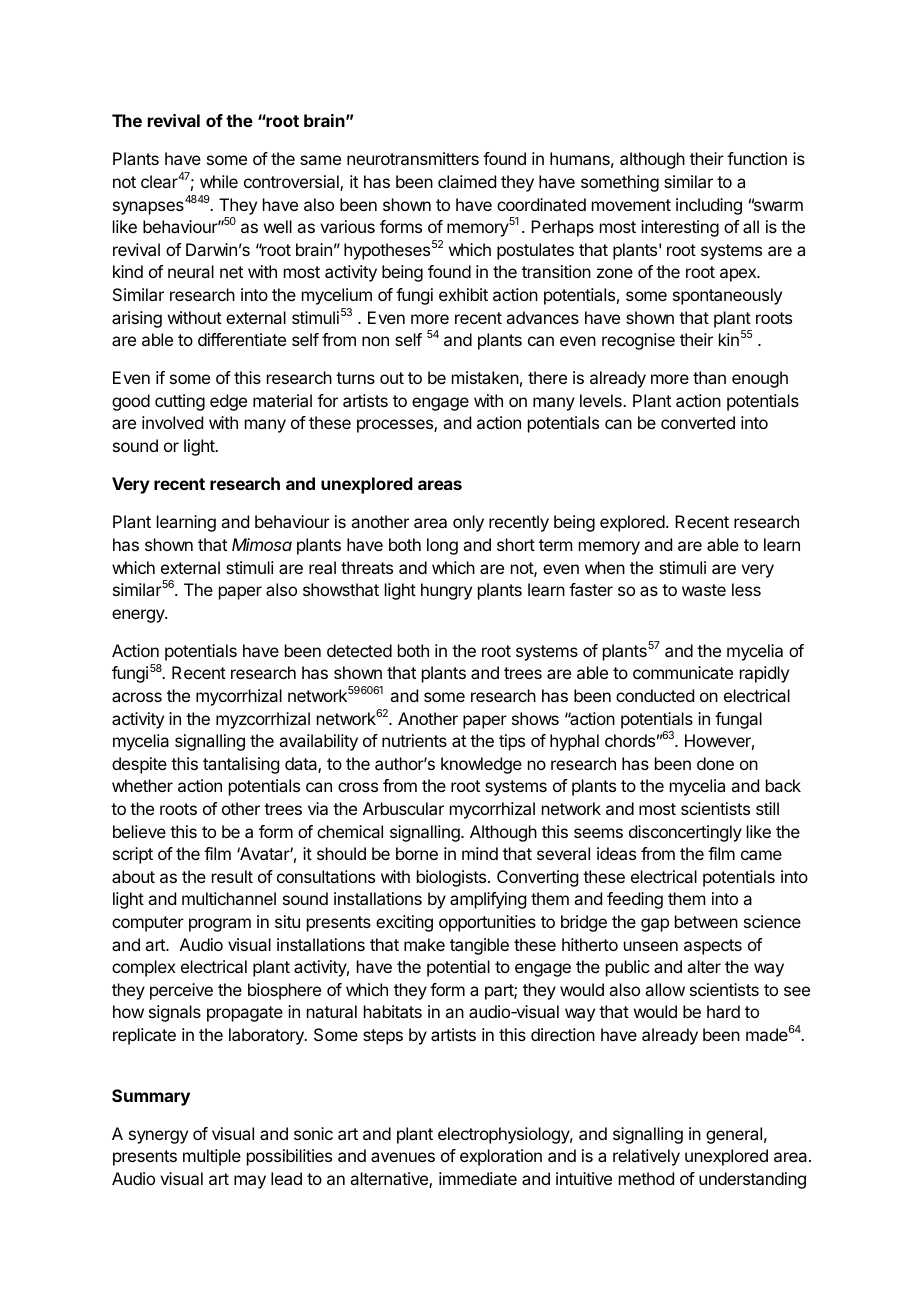 The height and width of the screenshot is (1308, 924). I want to click on converted, so click(698, 422).
